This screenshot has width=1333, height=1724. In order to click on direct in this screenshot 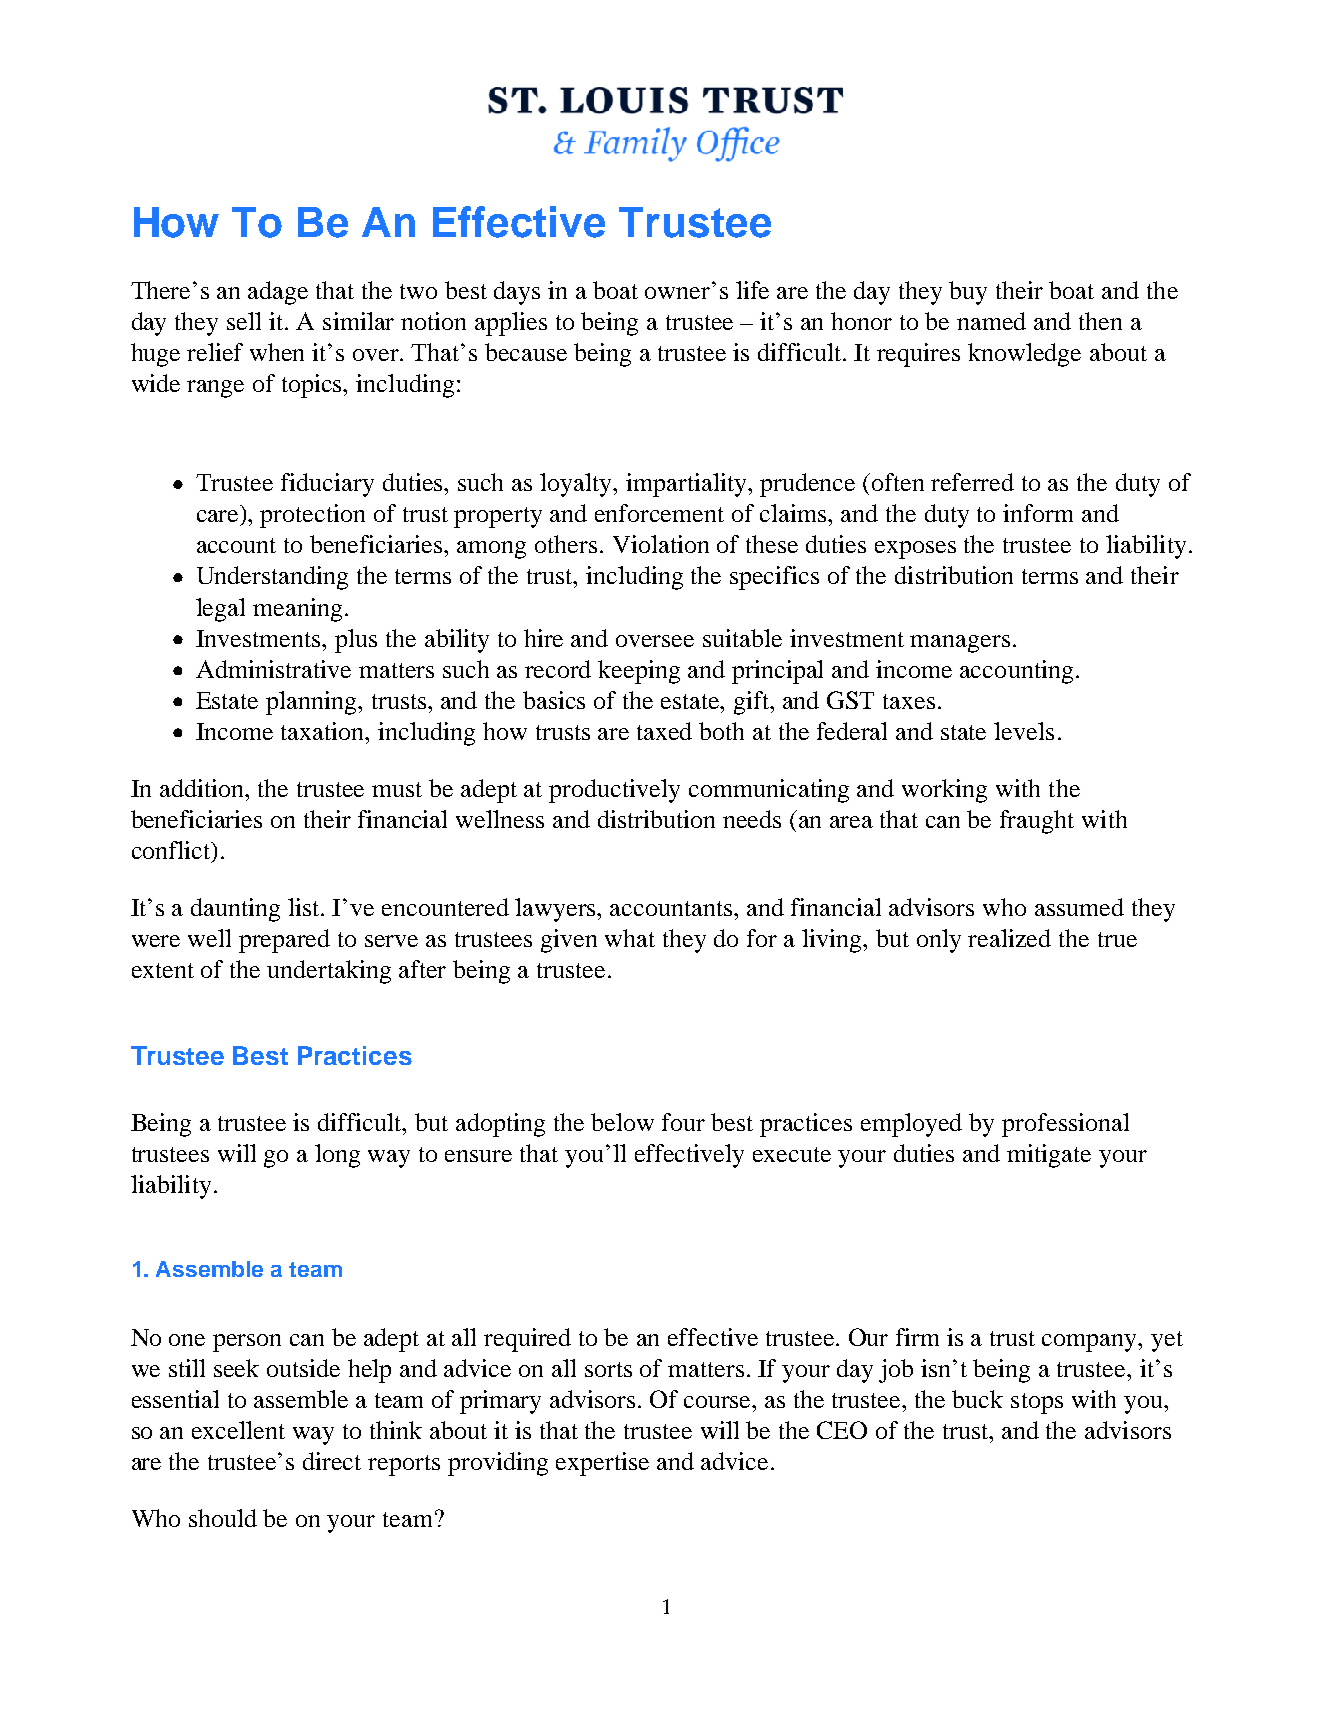, I will do `click(332, 1461)`.
